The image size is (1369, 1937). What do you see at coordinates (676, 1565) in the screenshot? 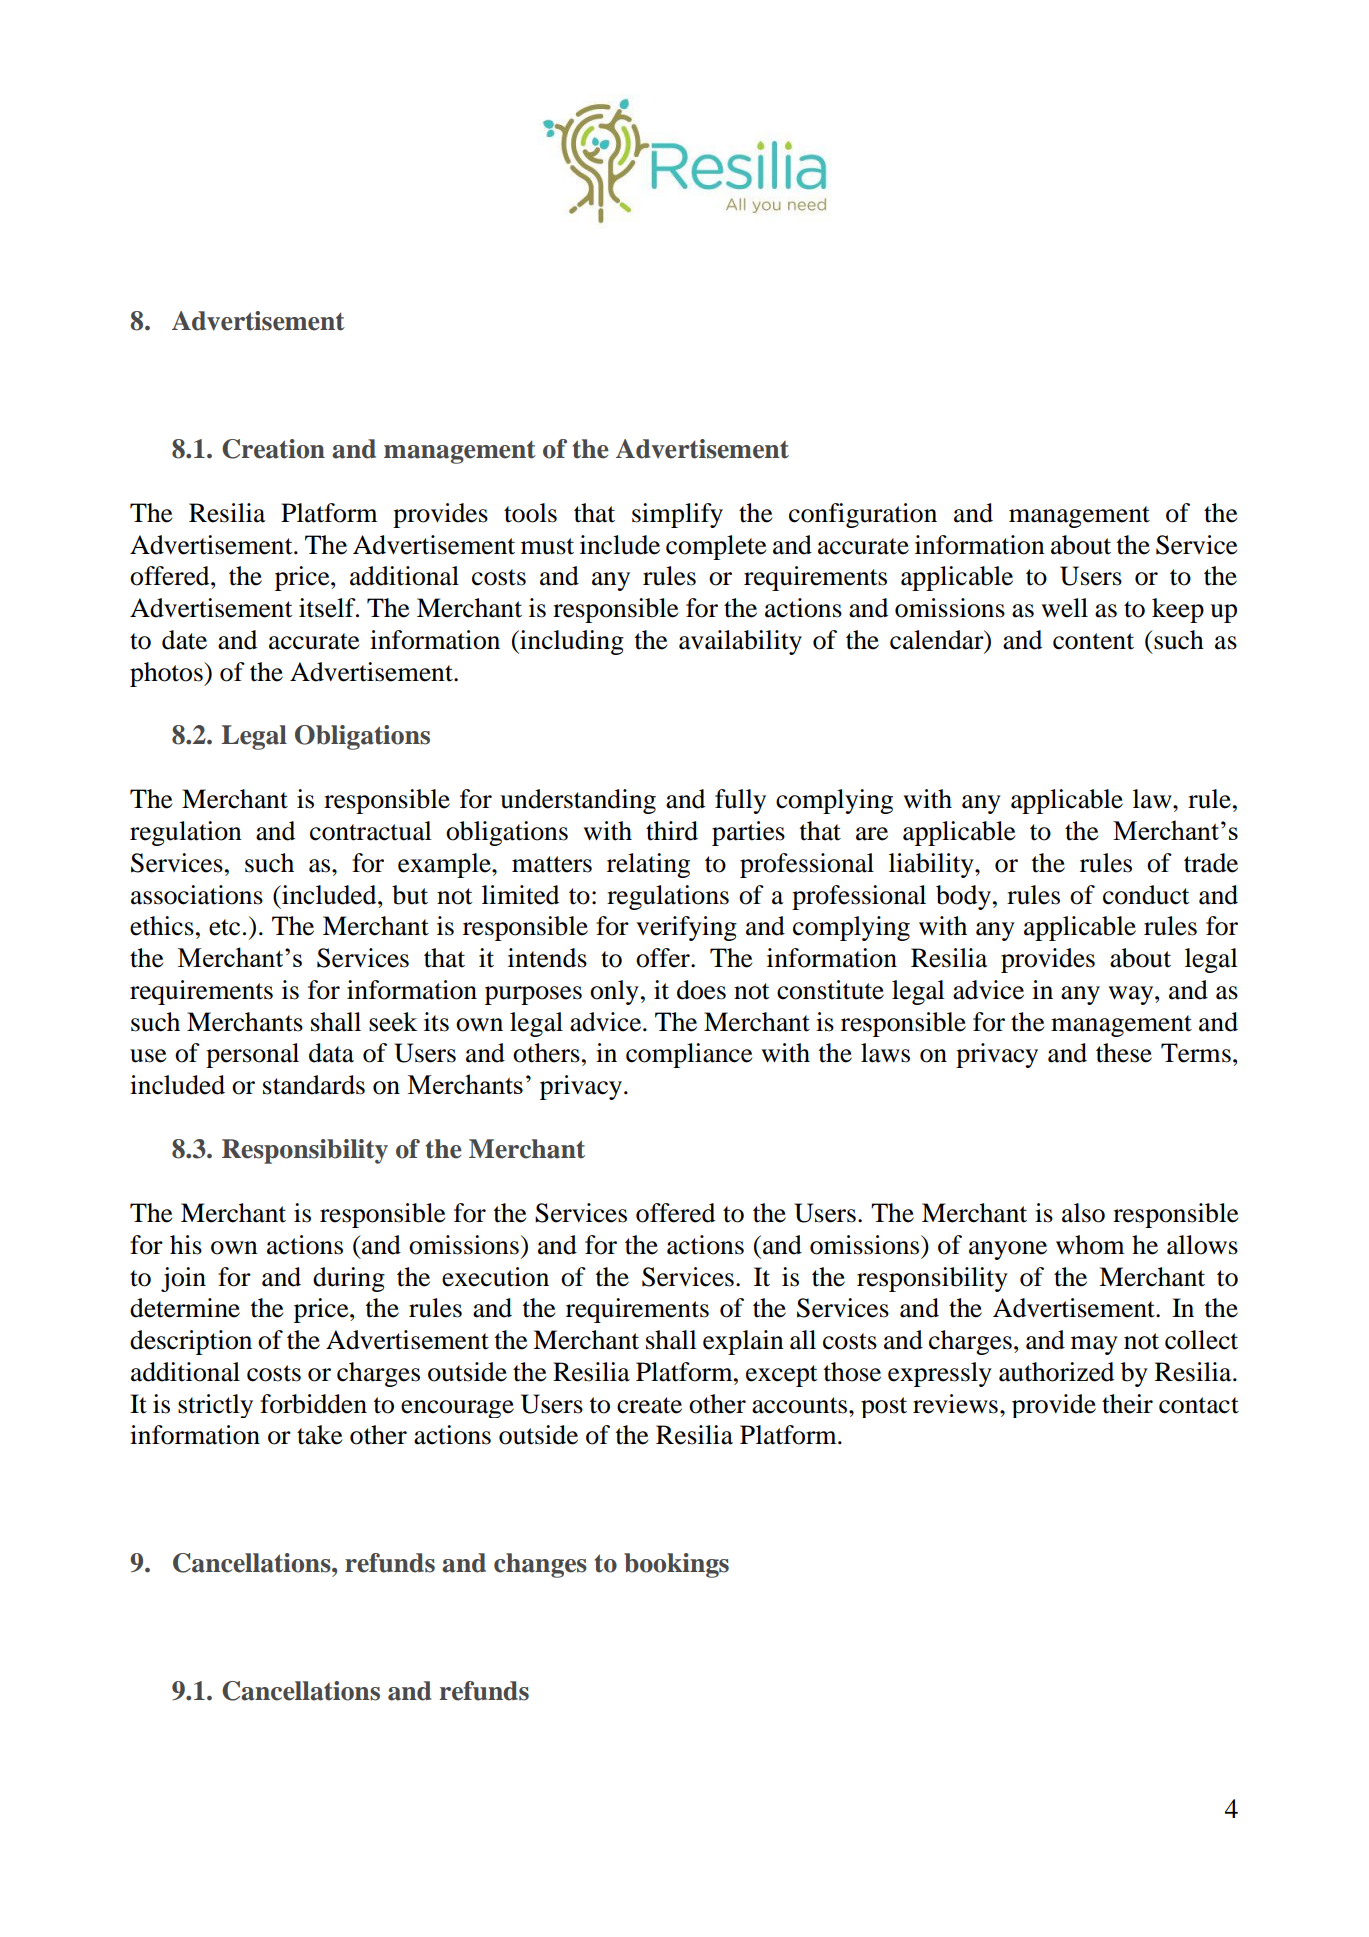
I see `bookings` at bounding box center [676, 1565].
